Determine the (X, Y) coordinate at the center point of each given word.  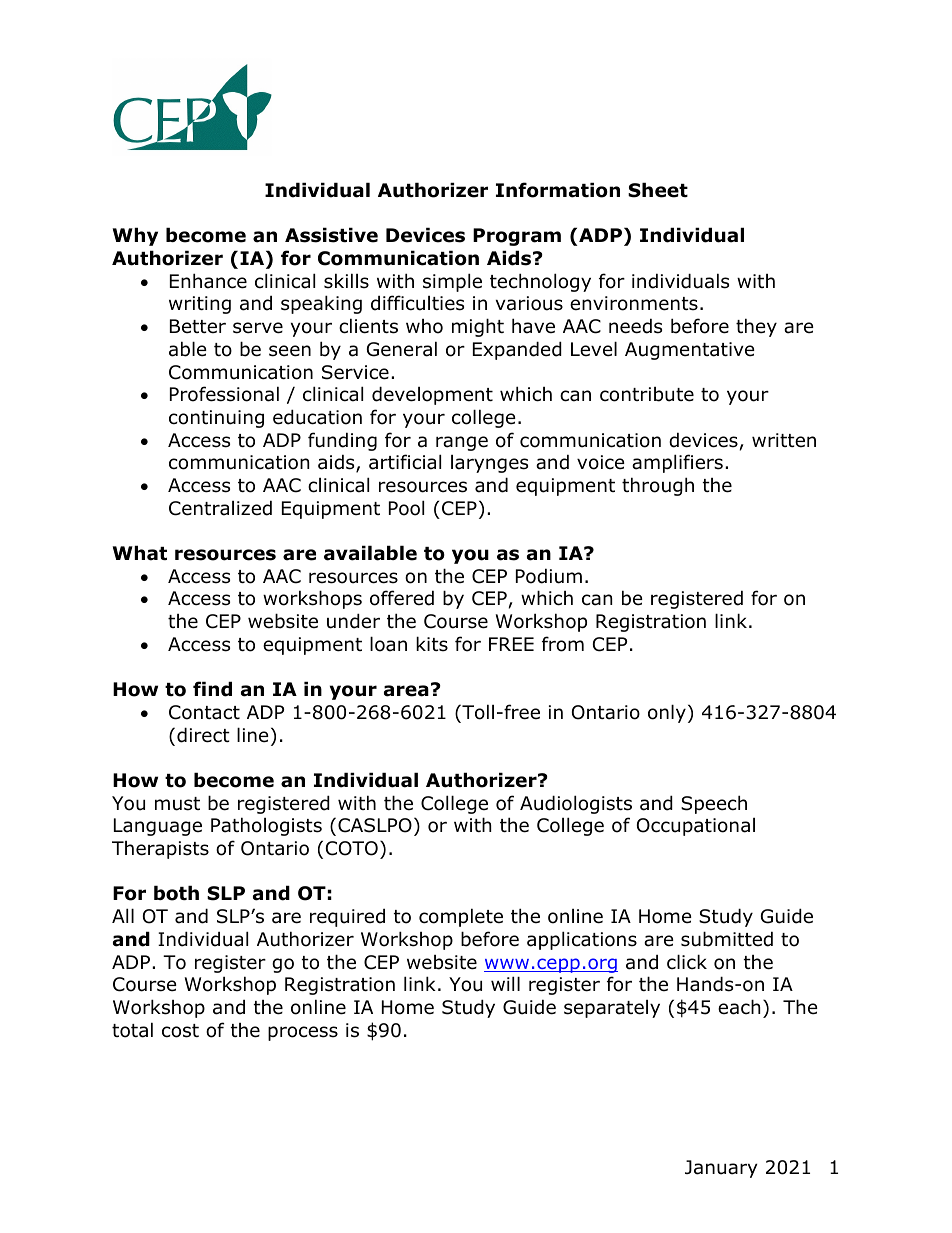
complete (461, 917)
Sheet (658, 190)
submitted (727, 939)
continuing (216, 419)
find (212, 689)
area (406, 691)
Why (135, 236)
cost (180, 1031)
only (667, 713)
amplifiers (677, 463)
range (462, 443)
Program (517, 237)
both (176, 893)
